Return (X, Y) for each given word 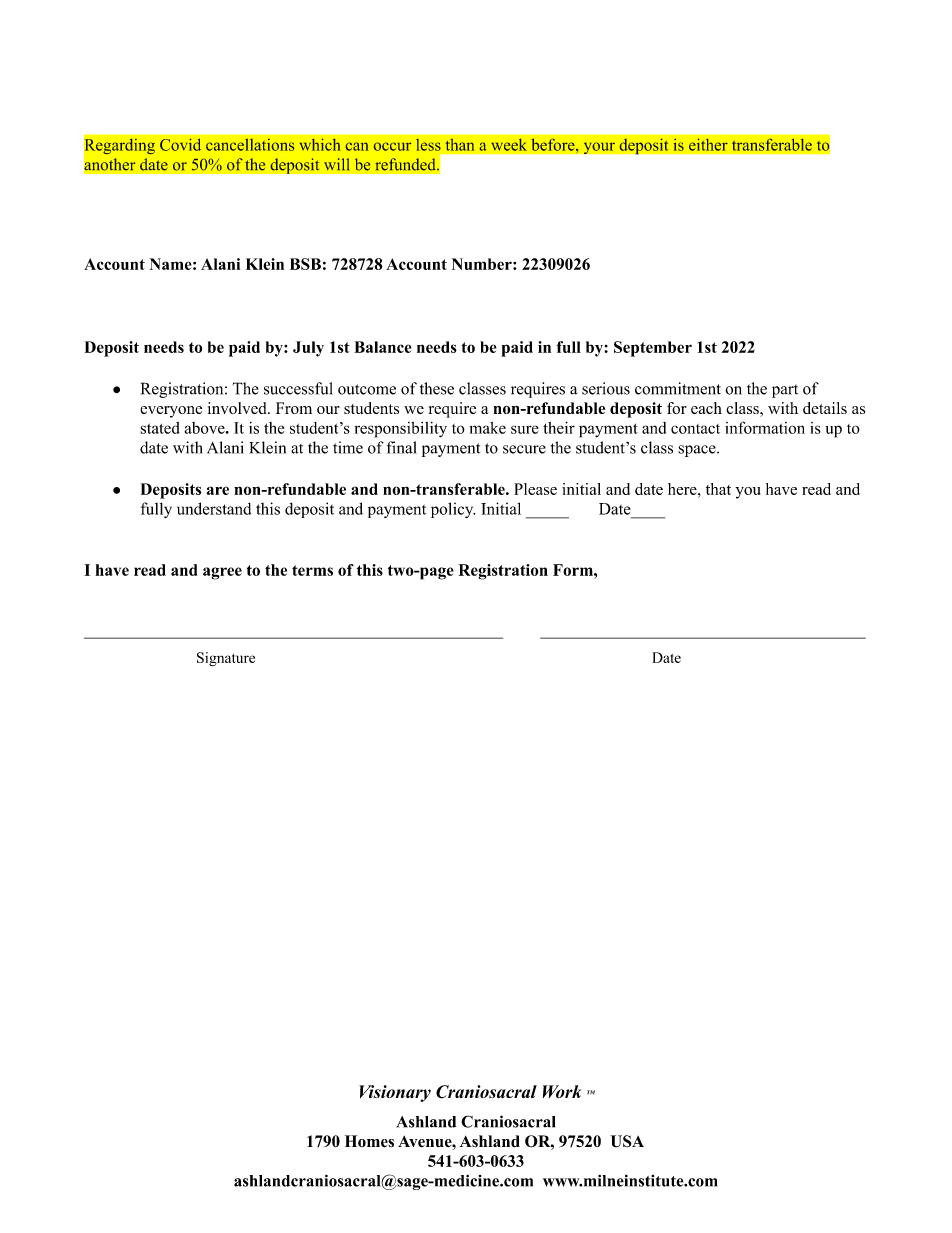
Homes (369, 1141)
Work (562, 1091)
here (683, 489)
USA (627, 1141)
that (718, 489)
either (708, 144)
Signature (226, 659)
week (509, 144)
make (488, 428)
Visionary (395, 1093)
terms (312, 570)
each (706, 408)
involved (238, 408)
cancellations (250, 145)
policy (453, 510)
